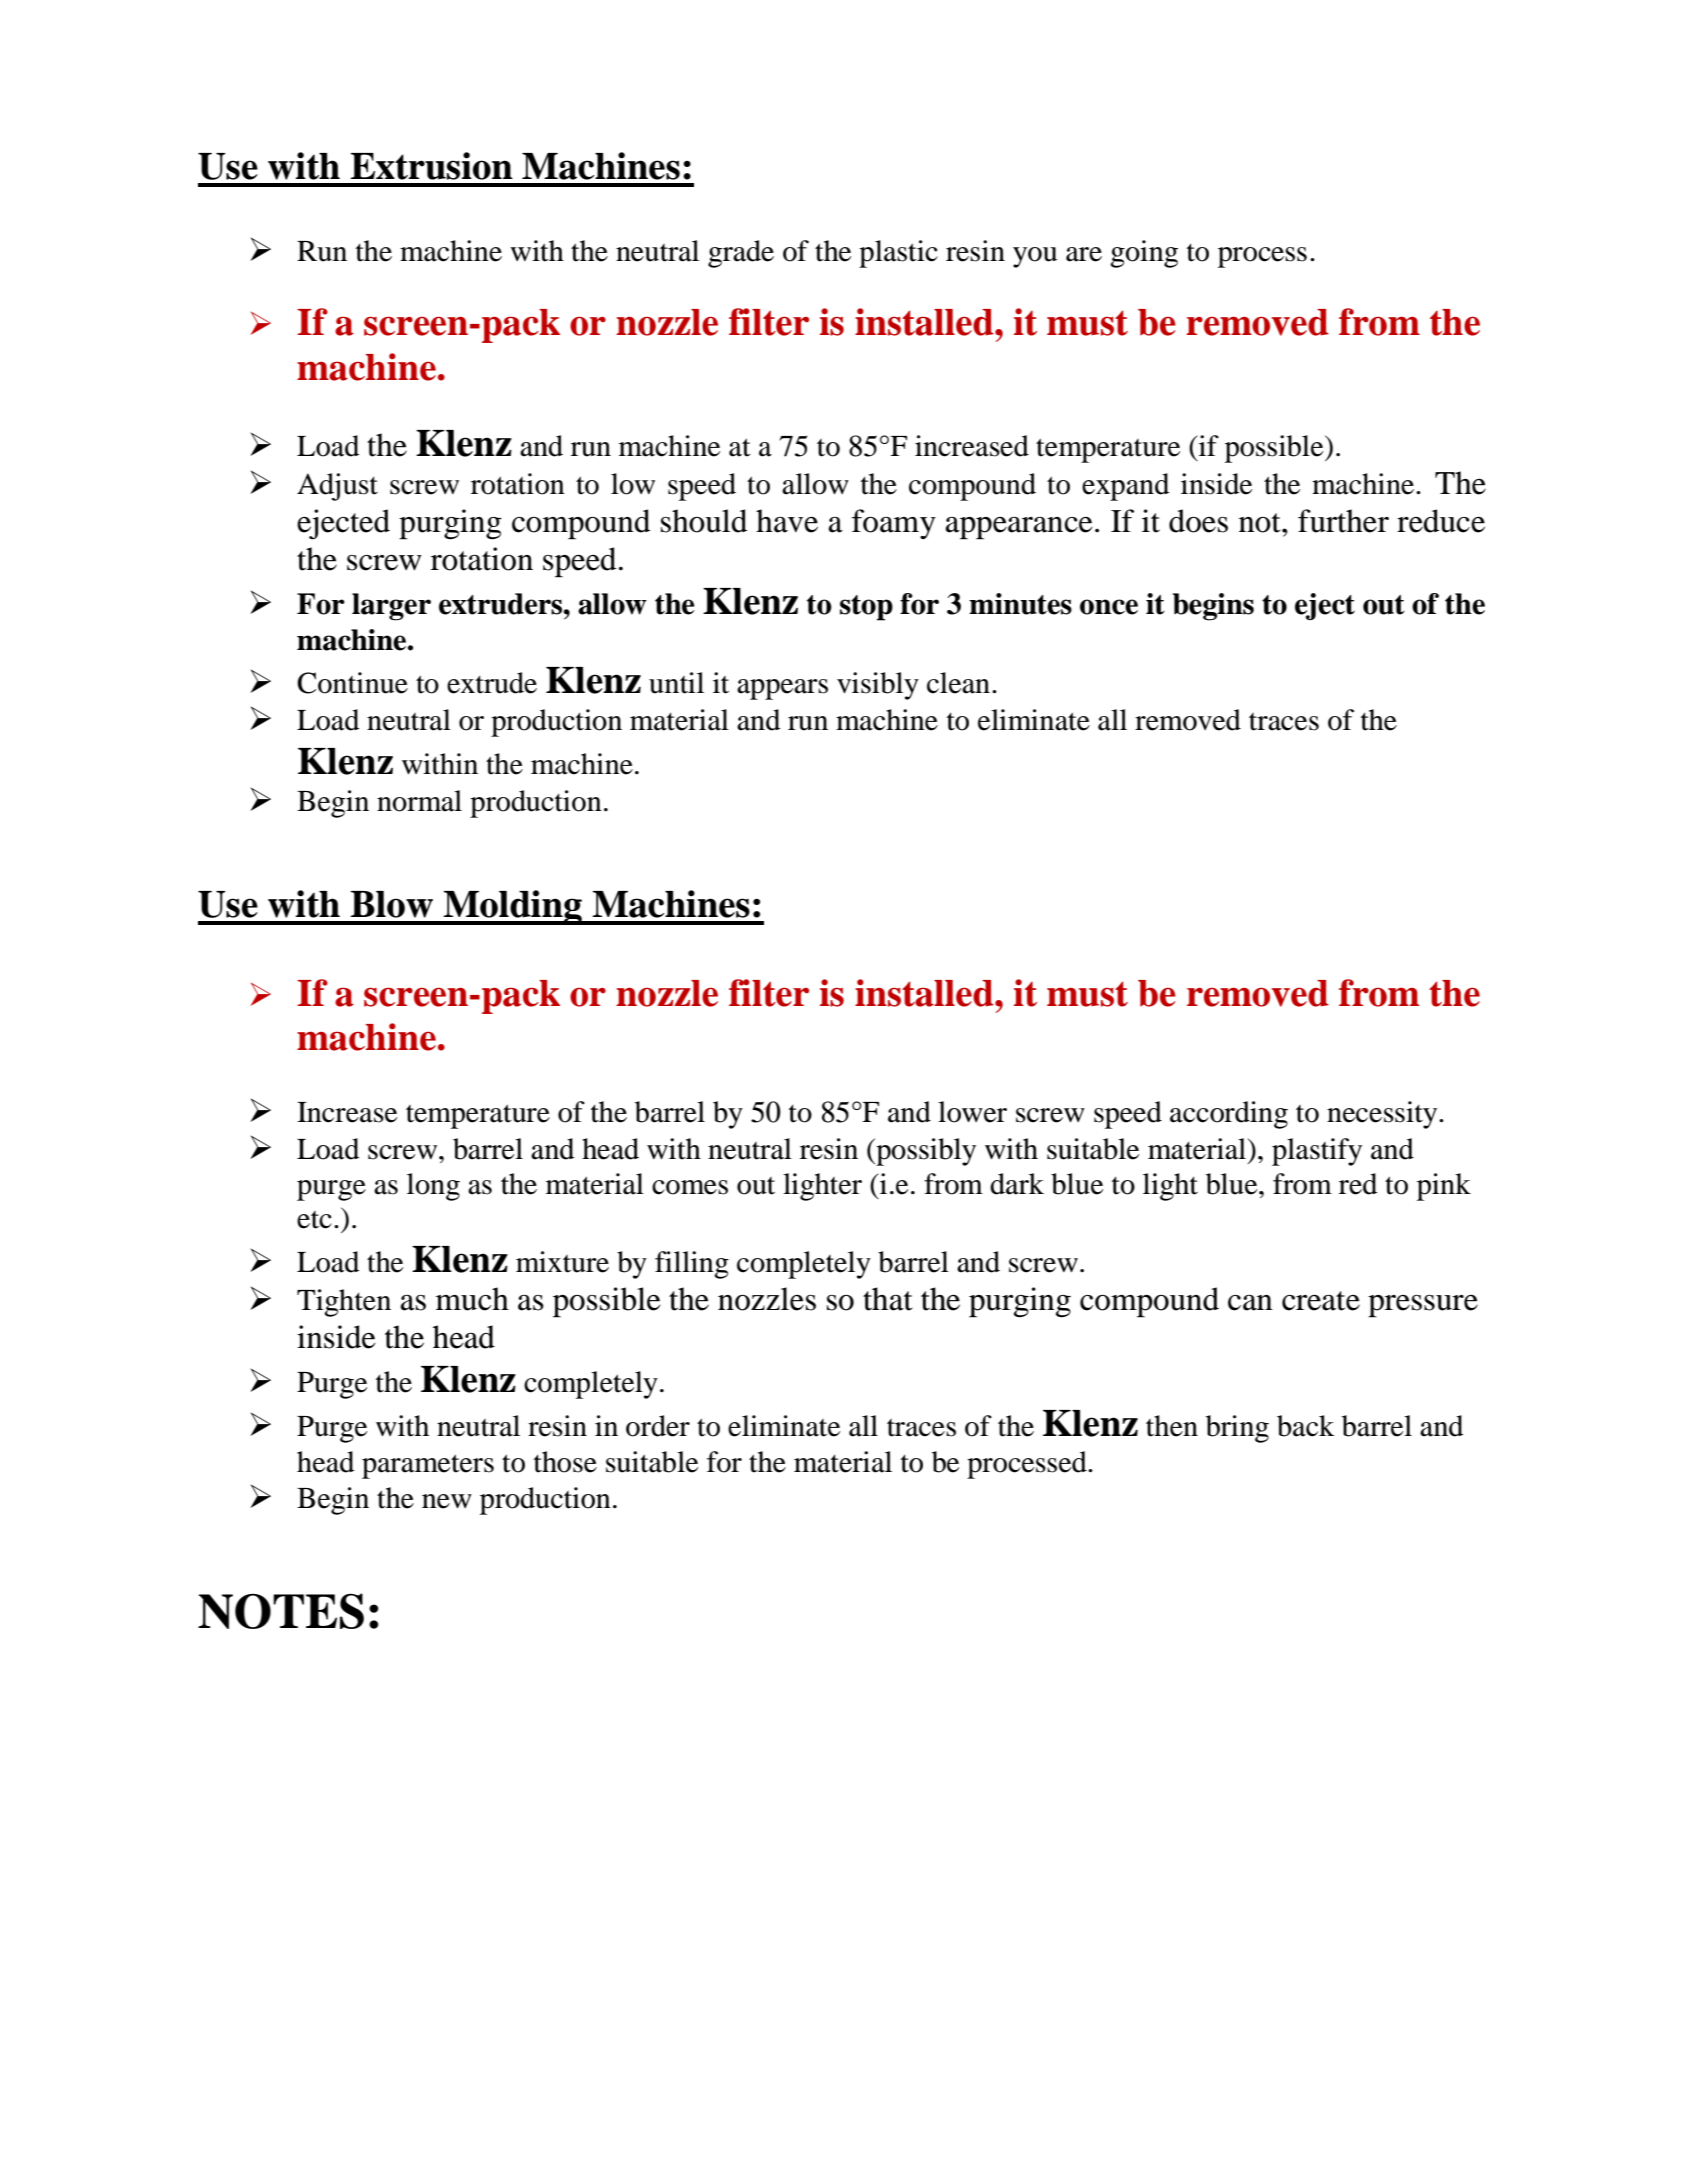 This screenshot has width=1684, height=2179. Describe the element at coordinates (1306, 1426) in the screenshot. I see `back` at that location.
